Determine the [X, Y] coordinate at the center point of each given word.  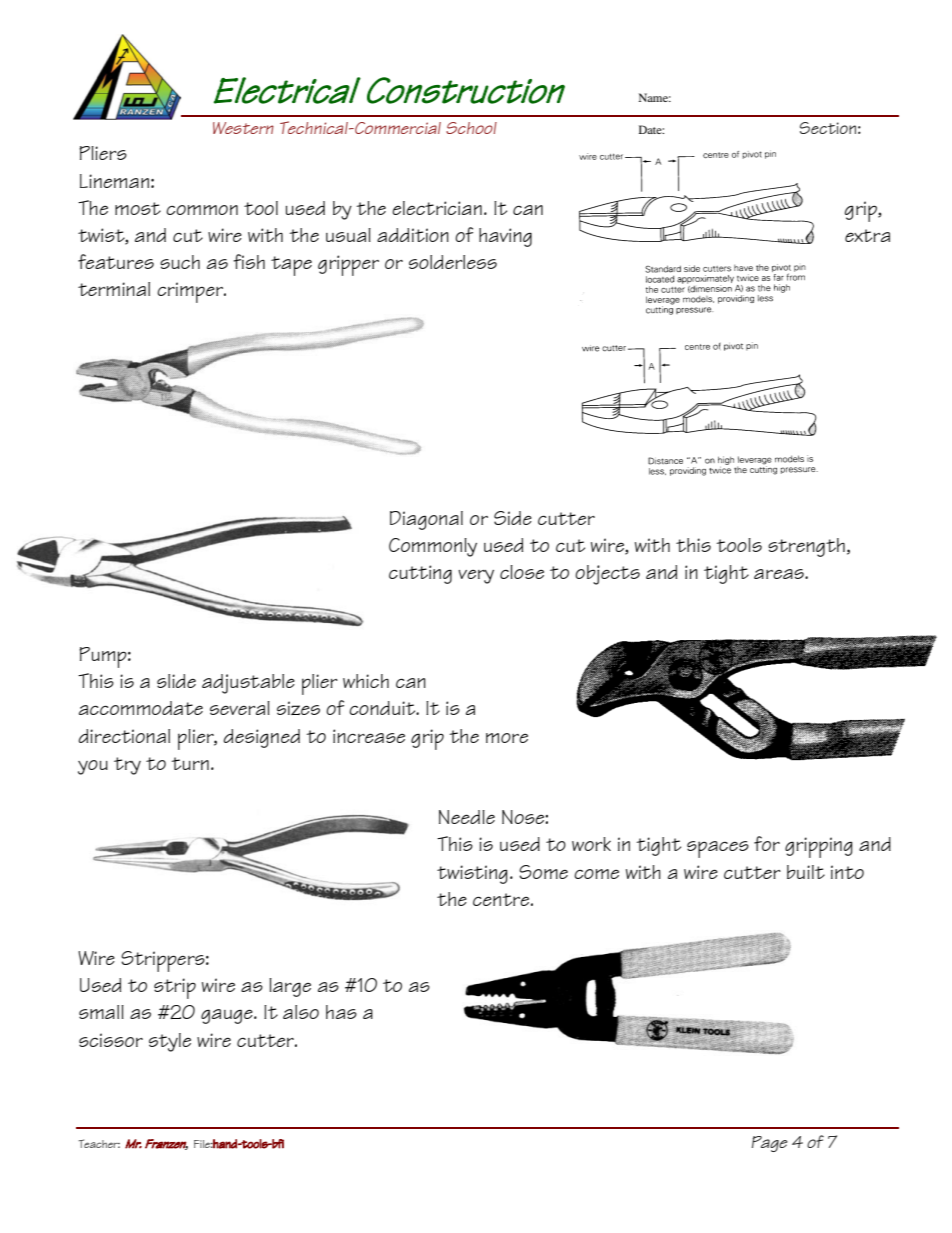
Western [243, 128]
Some [543, 872]
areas [780, 574]
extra [867, 235]
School [471, 128]
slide [176, 681]
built [806, 872]
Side [513, 518]
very [476, 577]
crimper [191, 292]
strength [806, 547]
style [170, 1042]
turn [190, 763]
